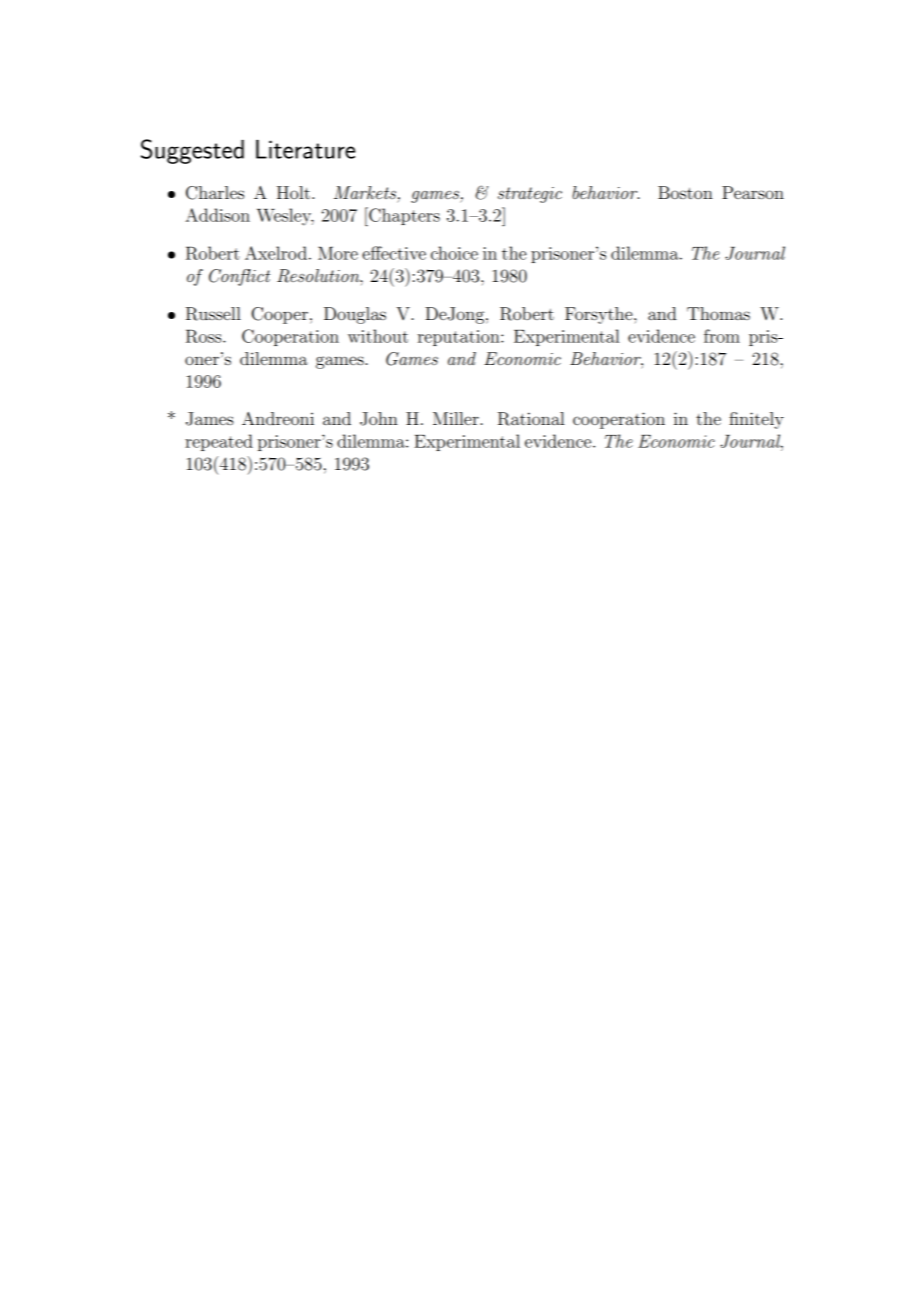 This screenshot has height=1308, width=924. I want to click on choice, so click(454, 253).
